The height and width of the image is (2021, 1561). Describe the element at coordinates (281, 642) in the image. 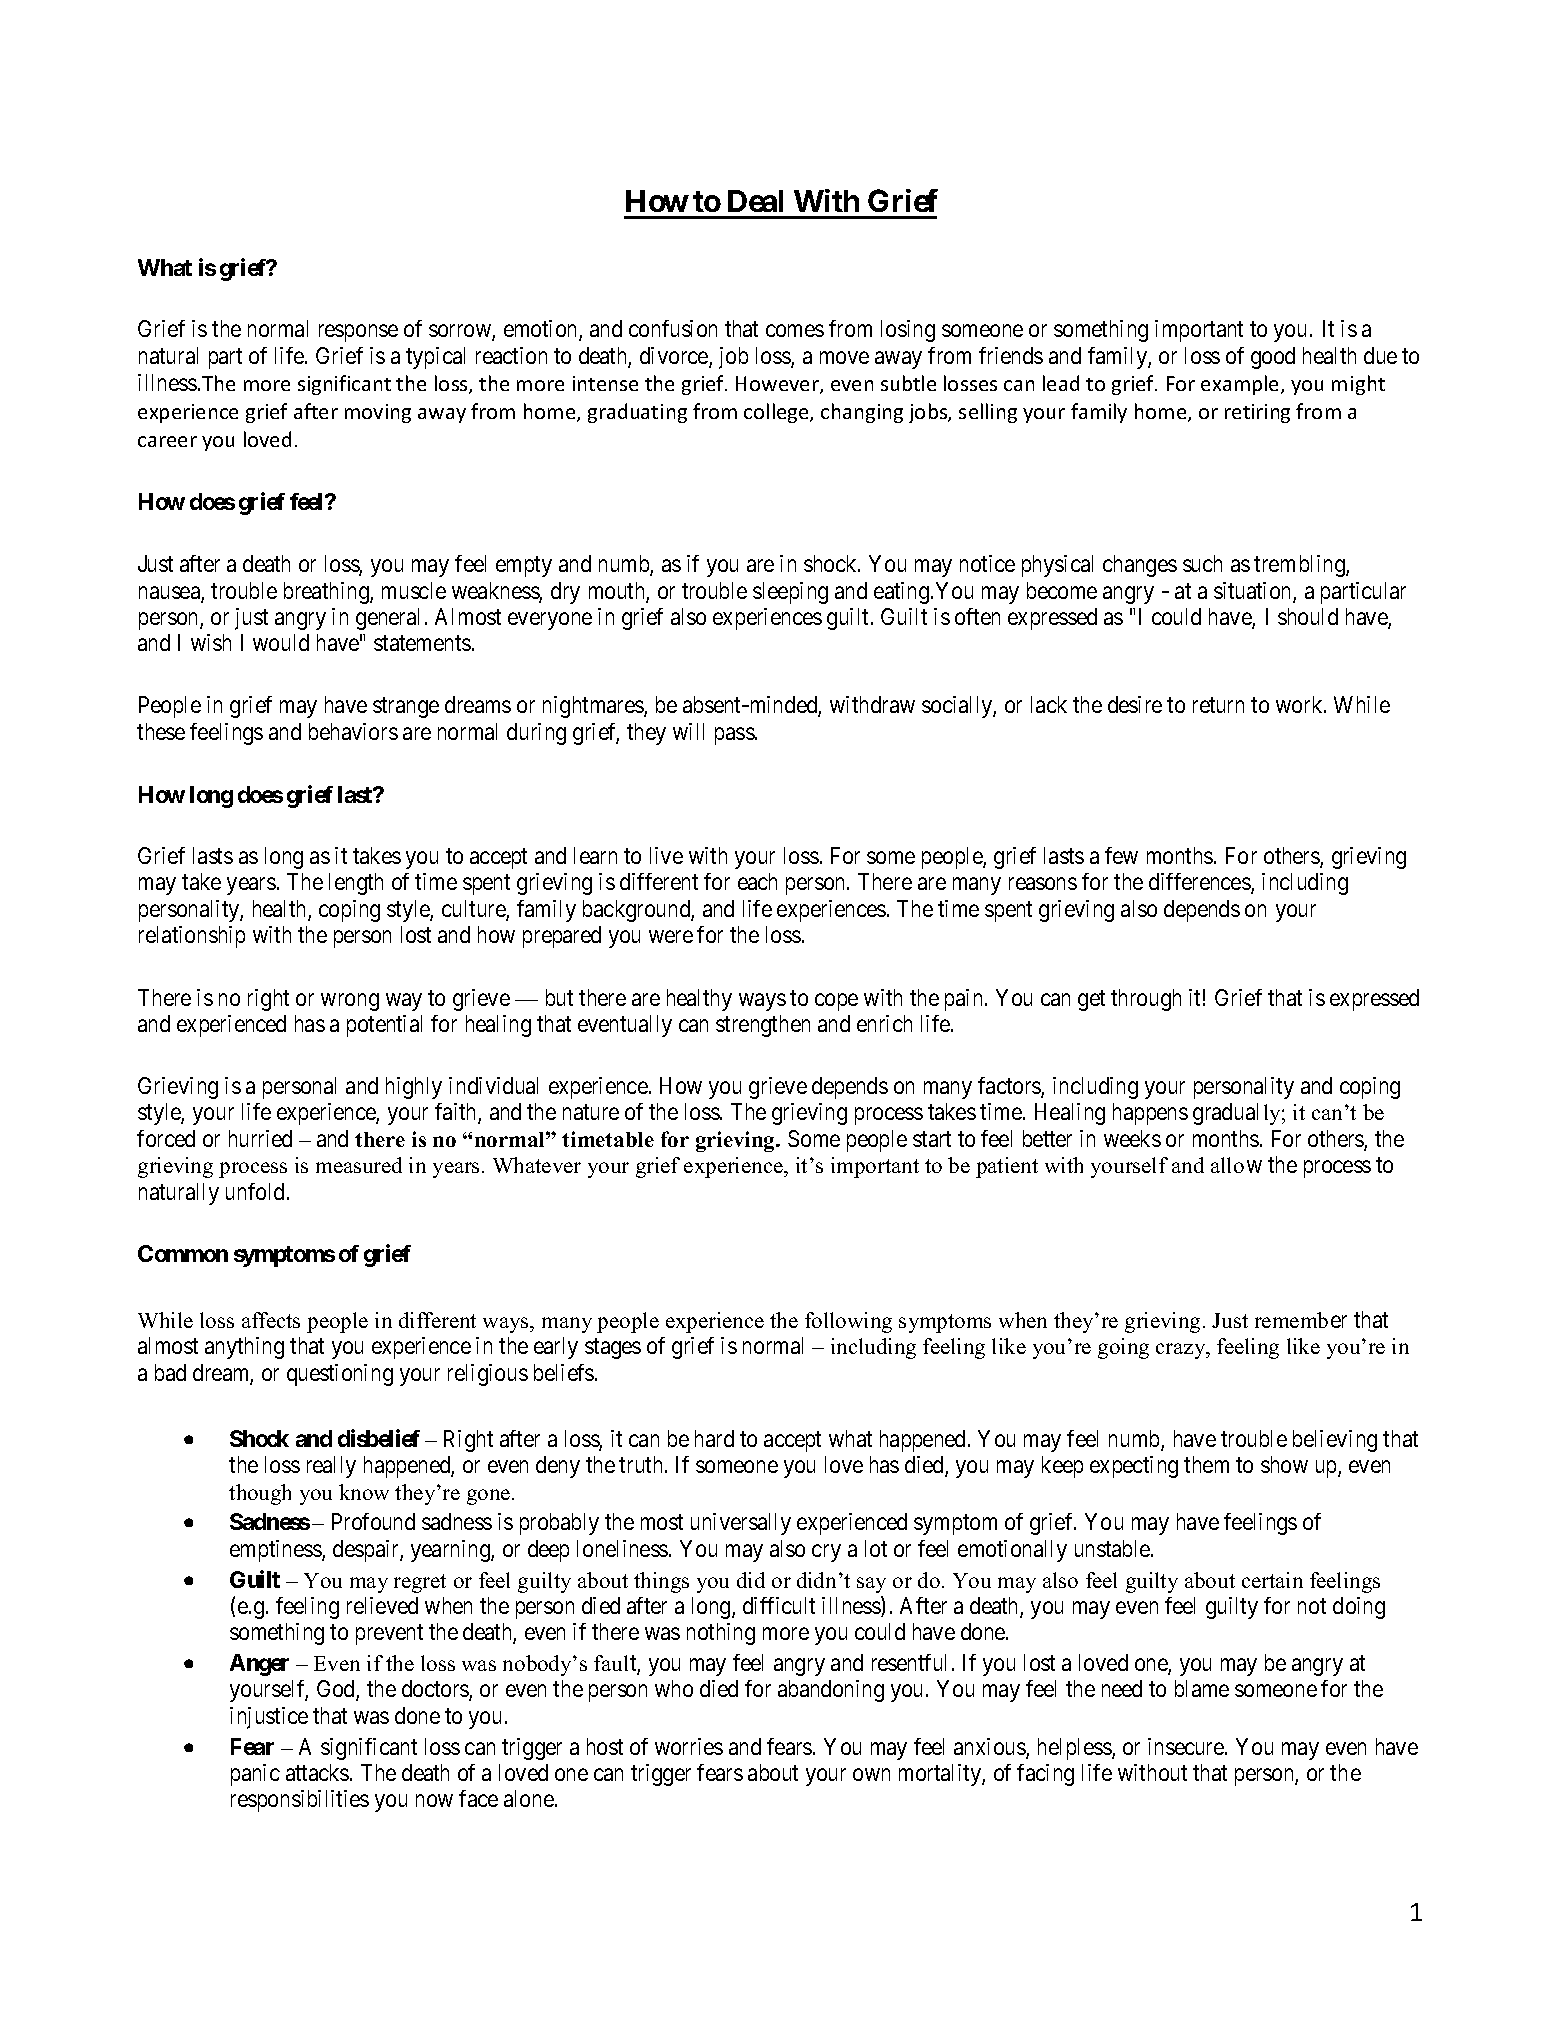

I see `would` at that location.
